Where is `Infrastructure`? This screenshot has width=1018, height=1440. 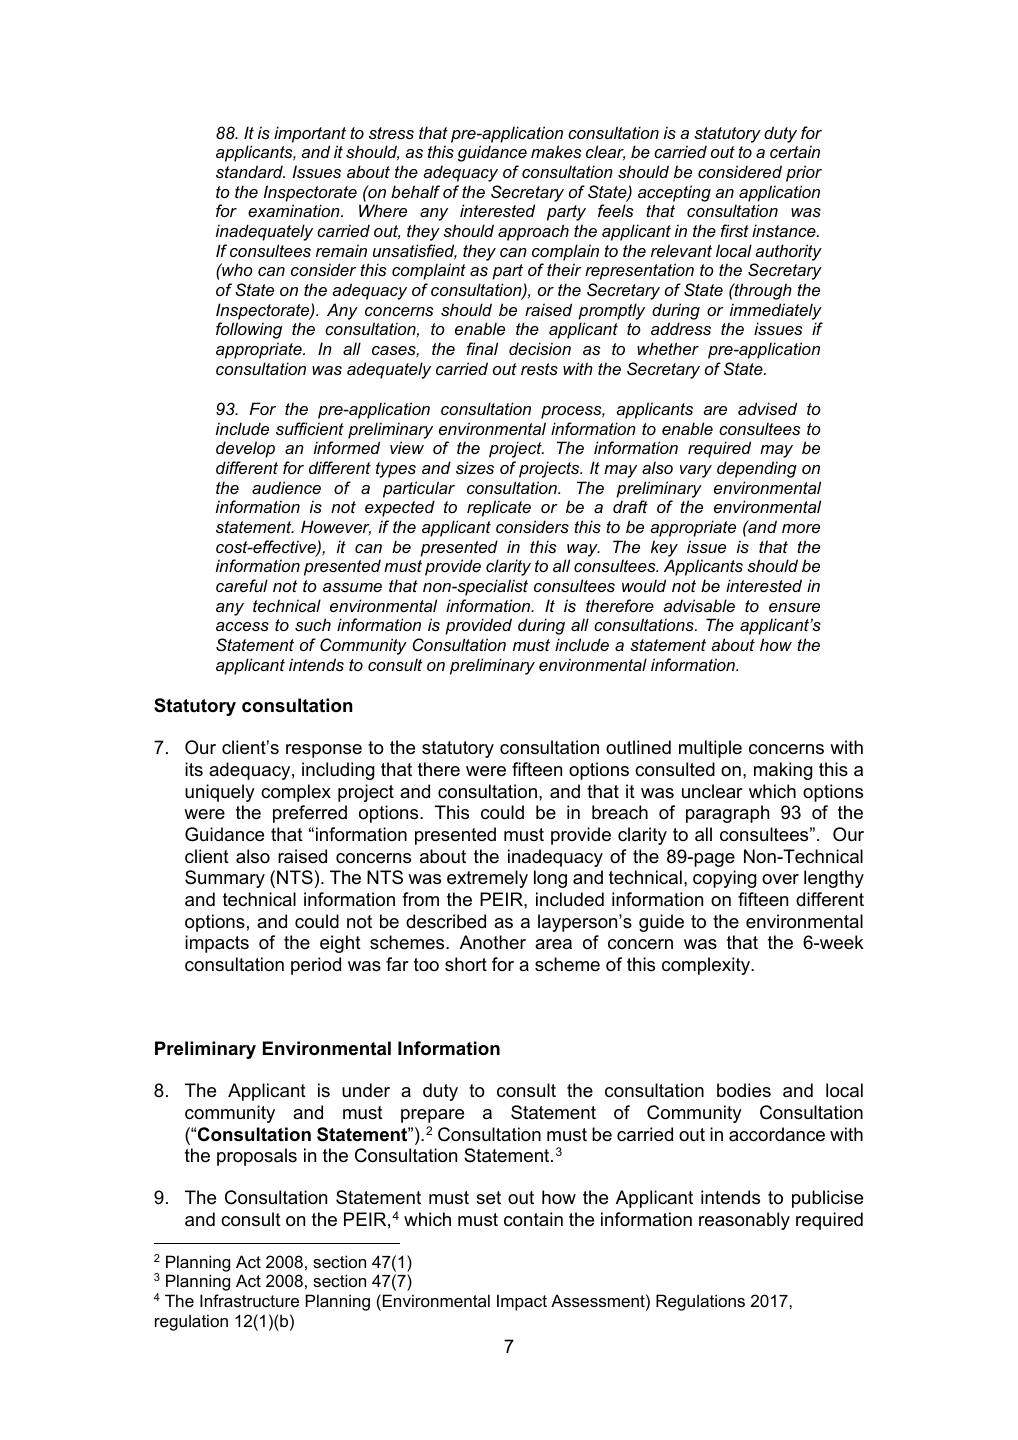
Infrastructure is located at coordinates (249, 1300).
